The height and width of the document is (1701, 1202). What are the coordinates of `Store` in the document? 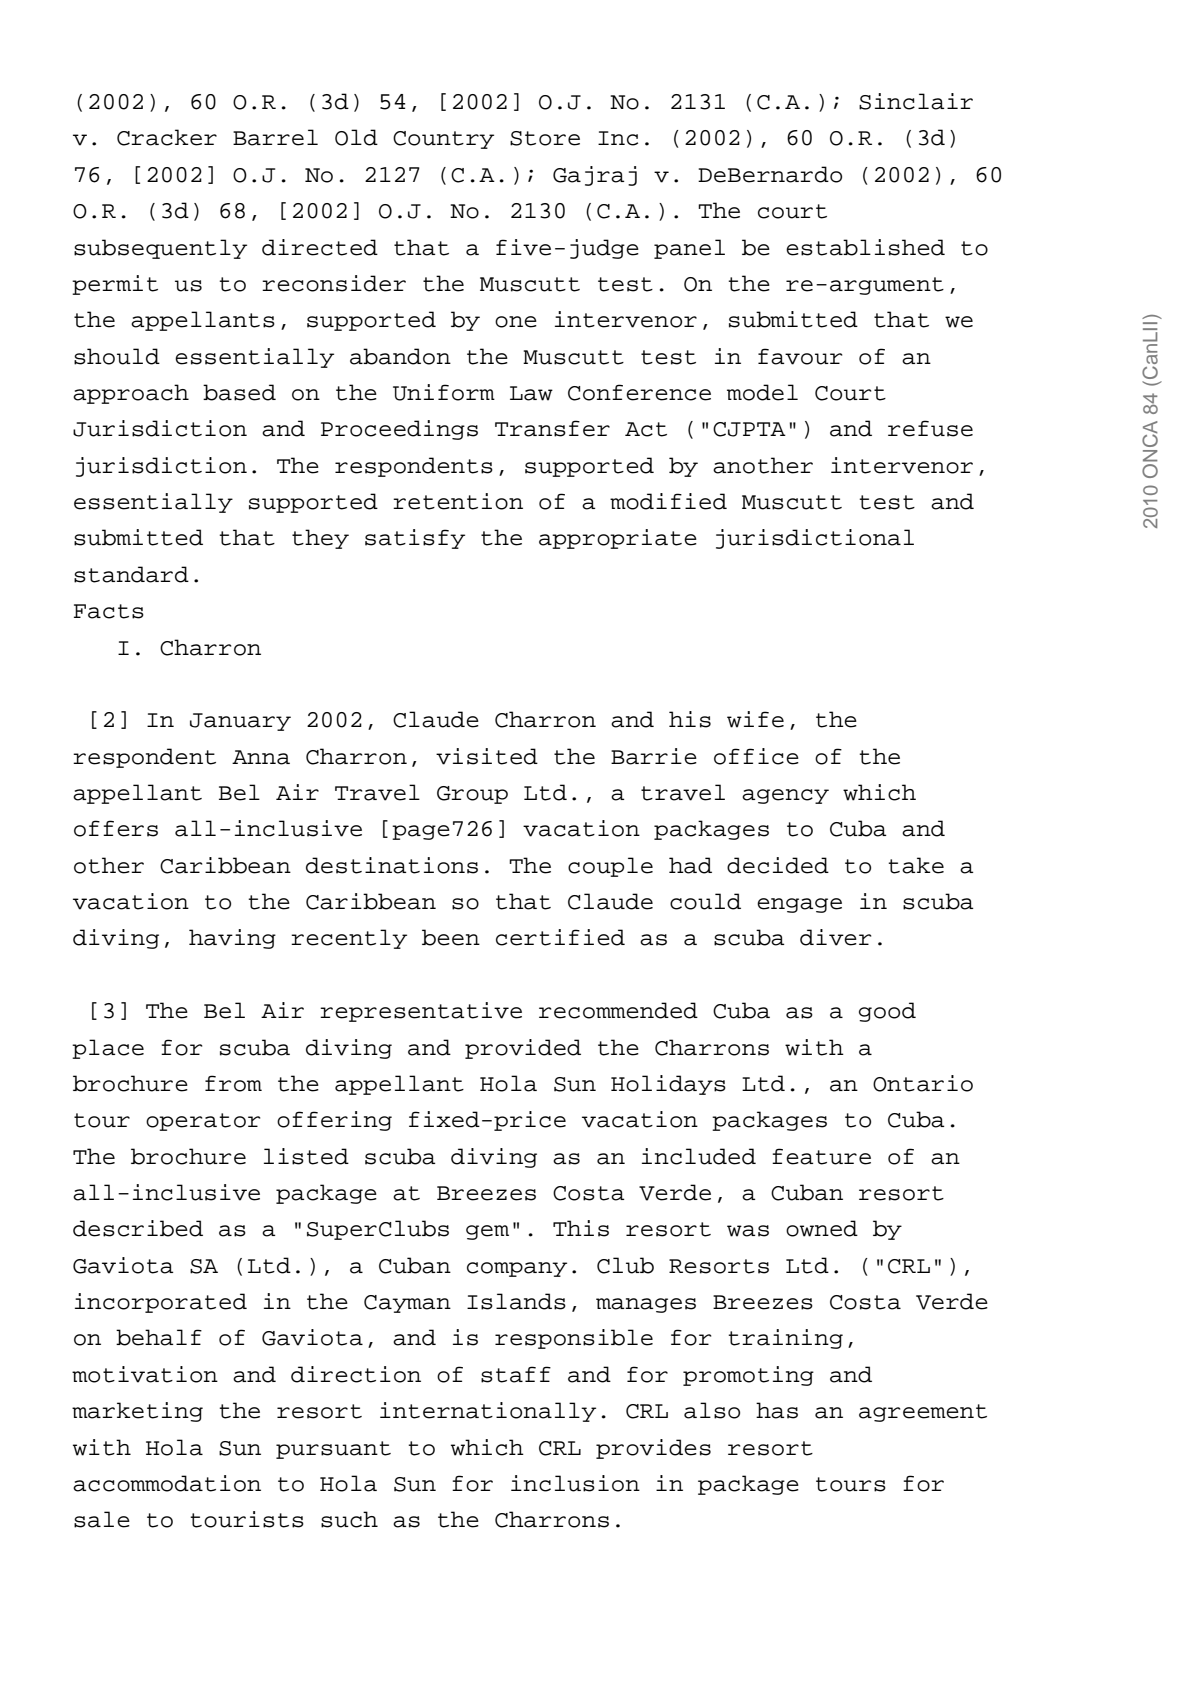 It's located at (545, 138).
